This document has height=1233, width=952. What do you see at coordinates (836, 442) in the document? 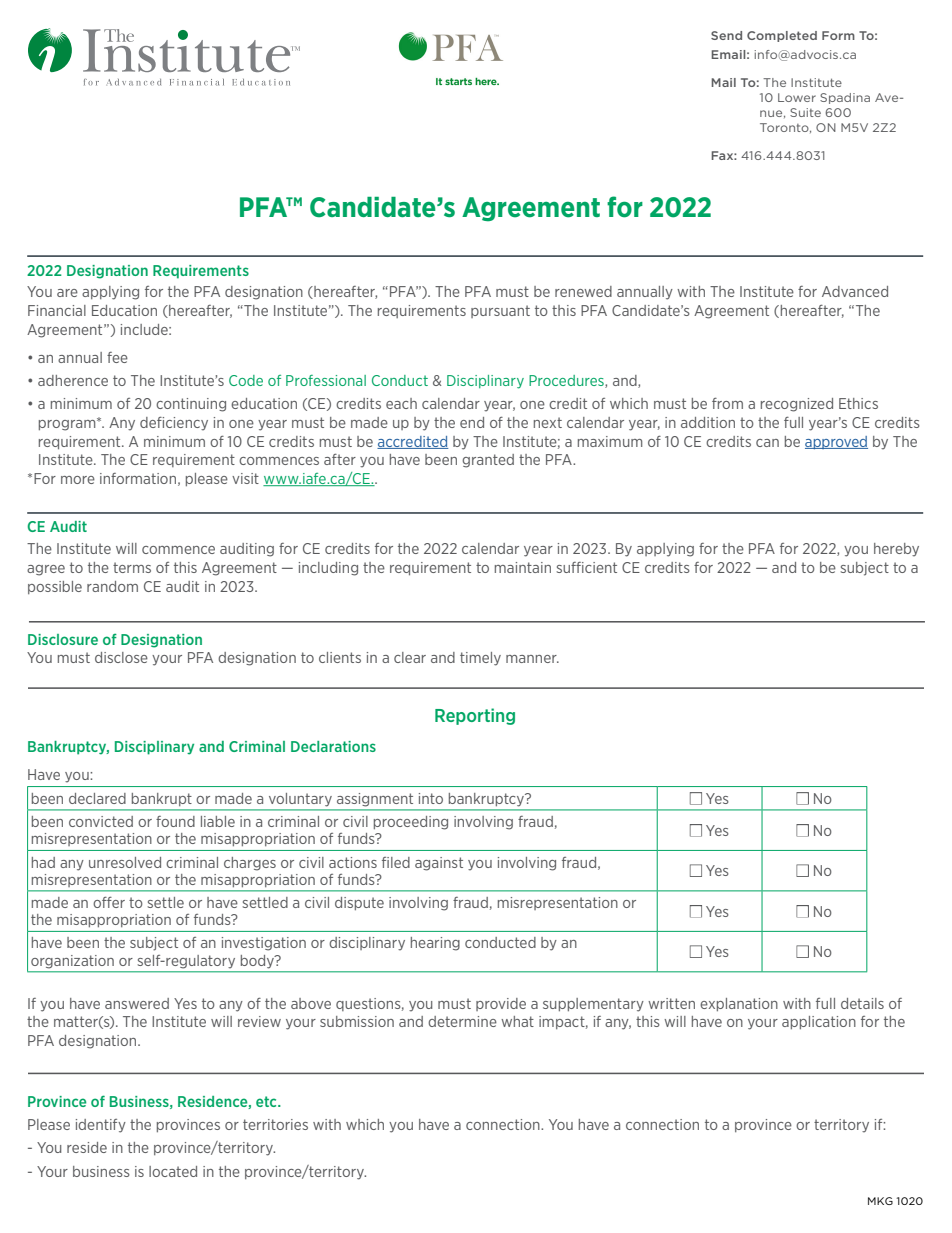
I see `approved` at bounding box center [836, 442].
